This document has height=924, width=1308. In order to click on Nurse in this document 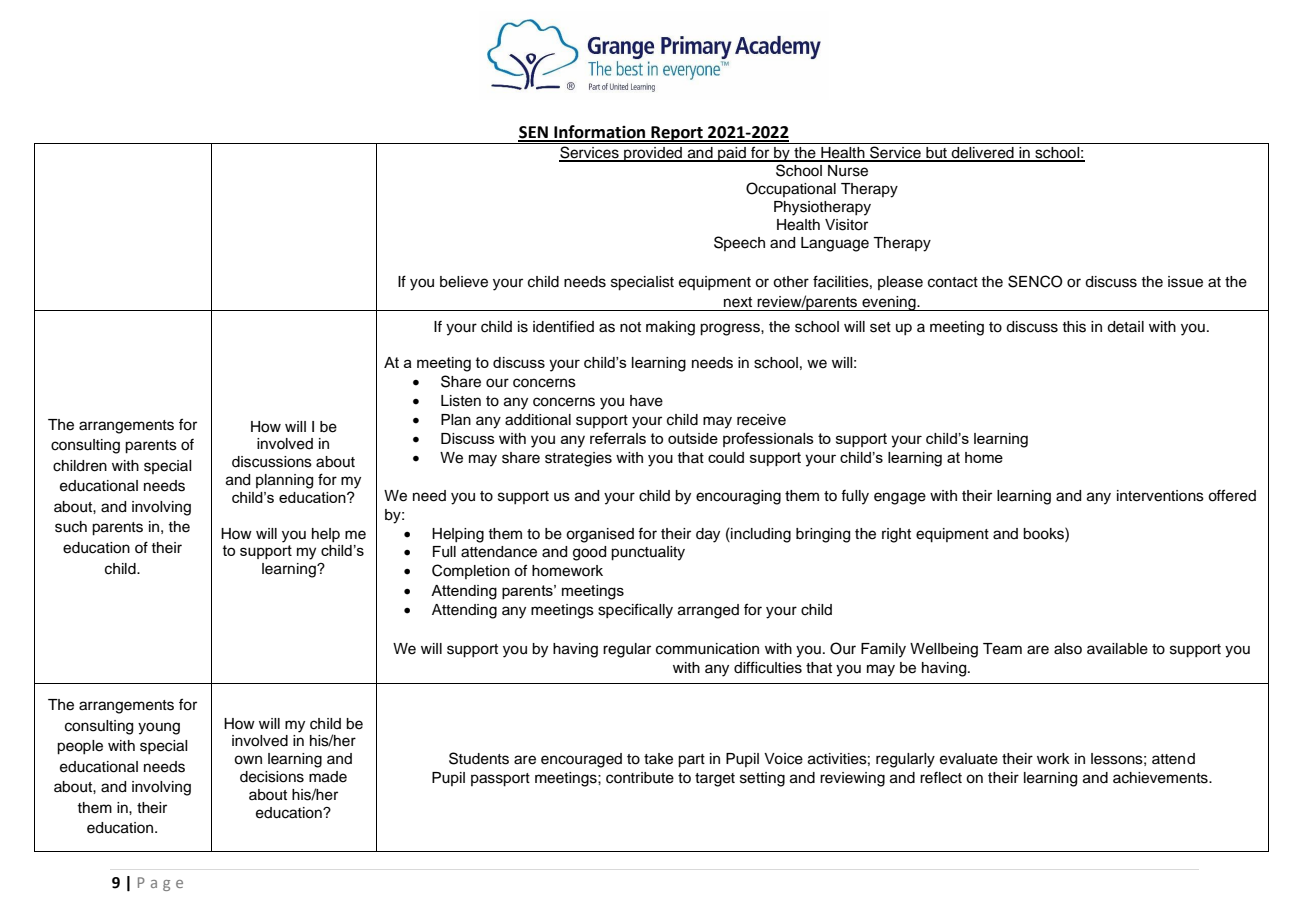, I will do `click(848, 171)`.
